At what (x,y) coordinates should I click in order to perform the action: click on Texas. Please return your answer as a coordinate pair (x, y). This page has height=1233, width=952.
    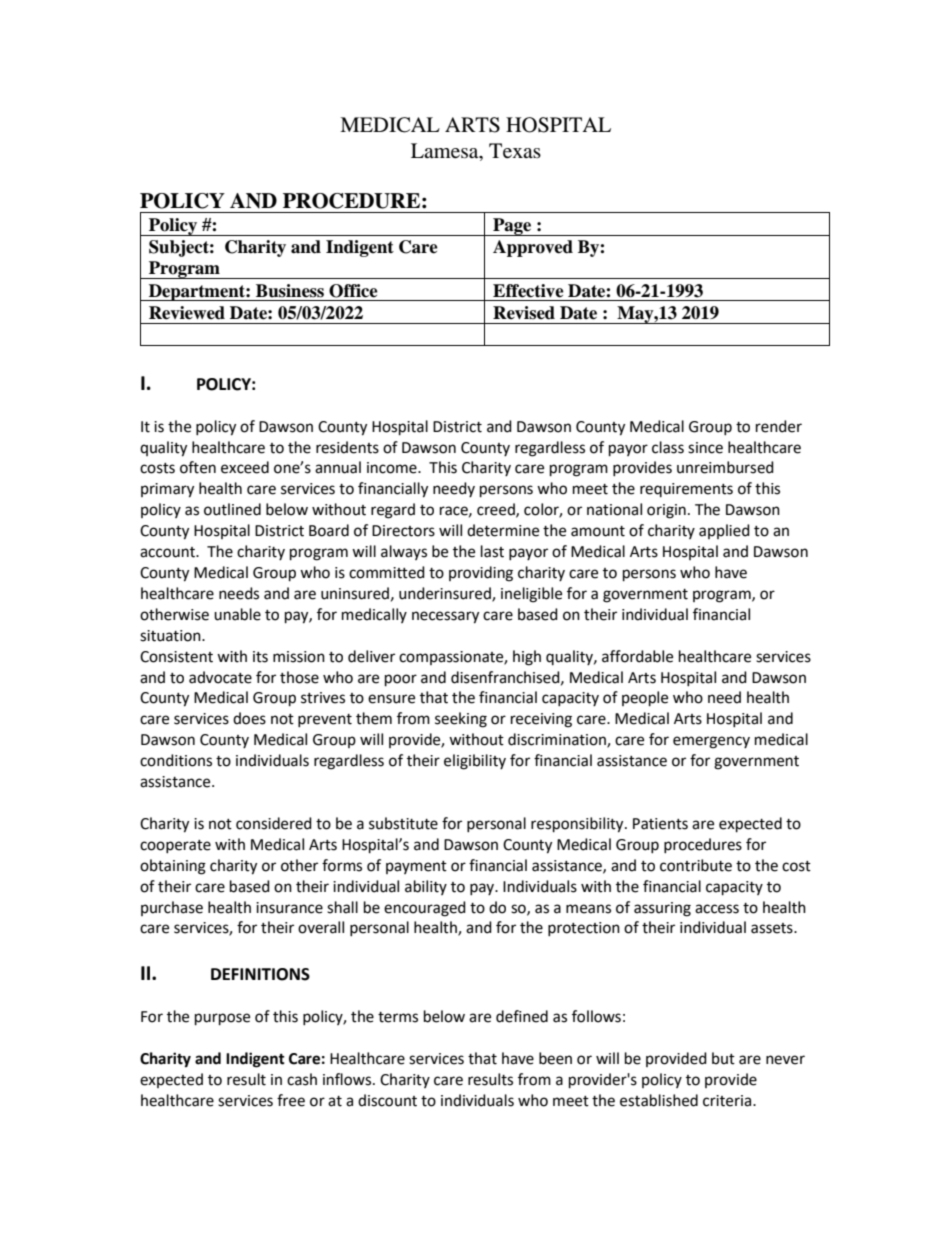
    Looking at the image, I should click on (515, 151).
